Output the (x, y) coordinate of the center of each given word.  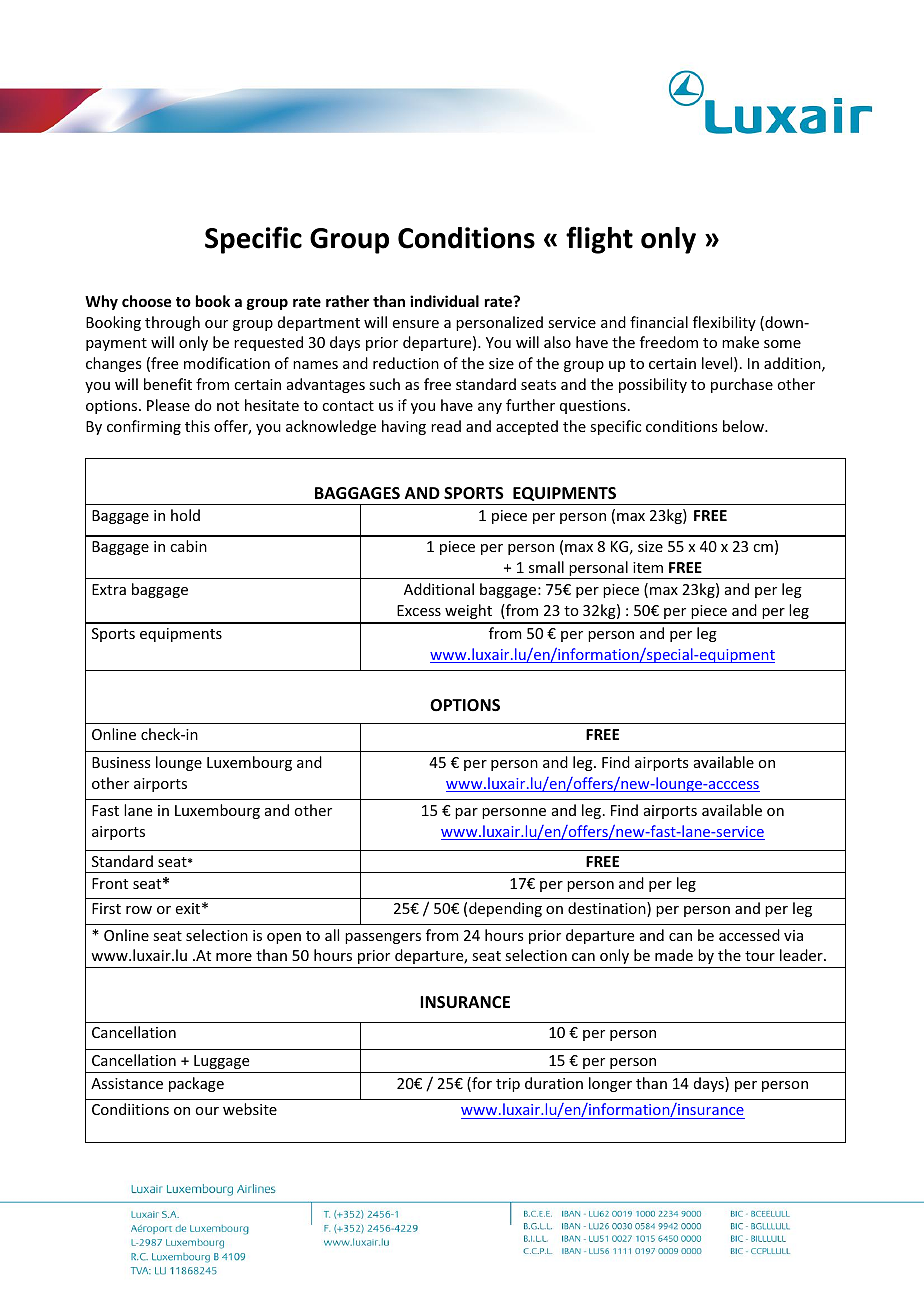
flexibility (724, 323)
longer (610, 1084)
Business (121, 762)
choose (146, 301)
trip (508, 1085)
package (196, 1084)
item (648, 567)
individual (444, 301)
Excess (419, 610)
